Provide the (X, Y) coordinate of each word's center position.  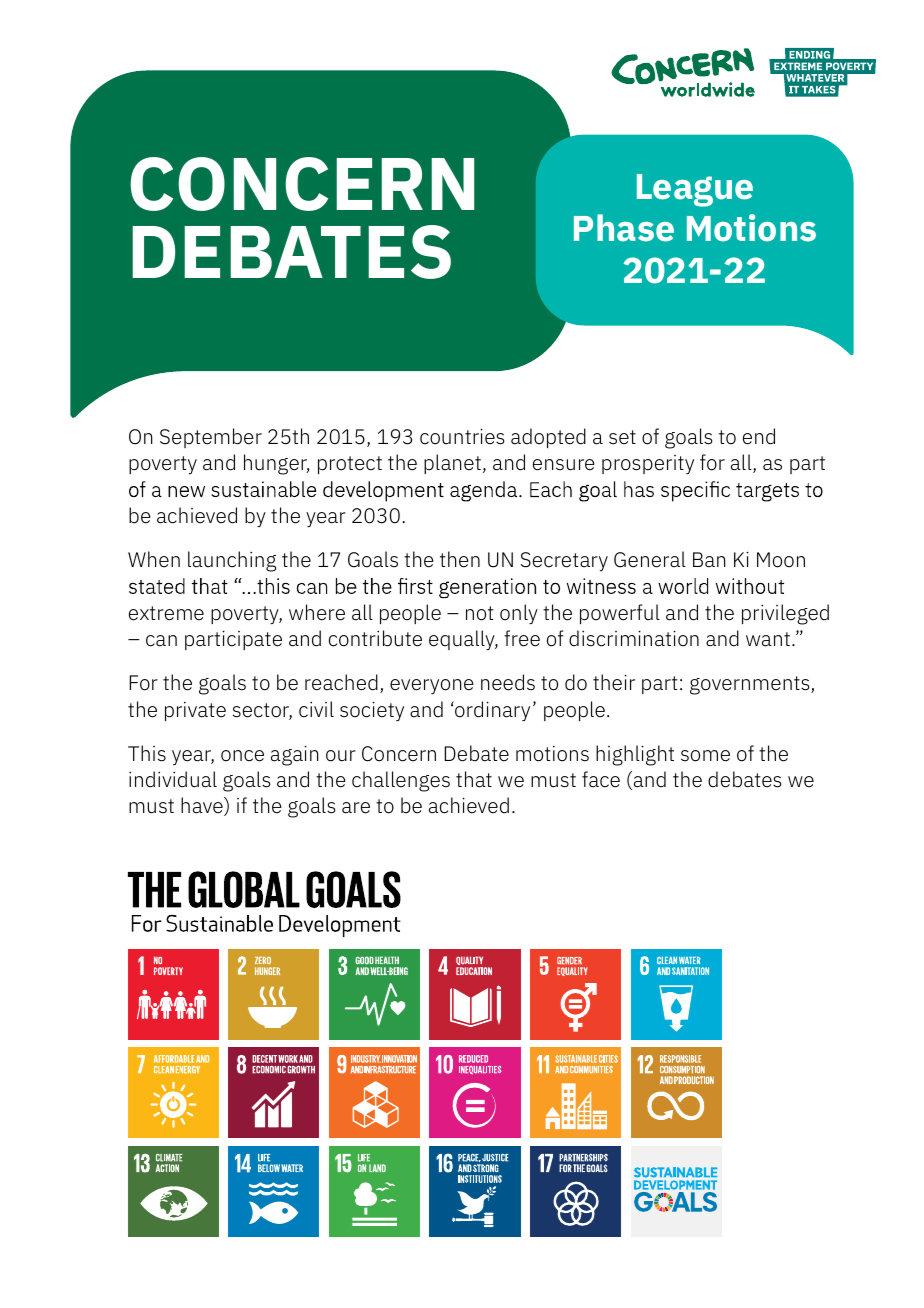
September (211, 438)
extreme (166, 613)
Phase (624, 228)
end (759, 436)
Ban (709, 560)
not (480, 613)
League (695, 190)
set (622, 437)
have (203, 806)
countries (462, 436)
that (474, 779)
